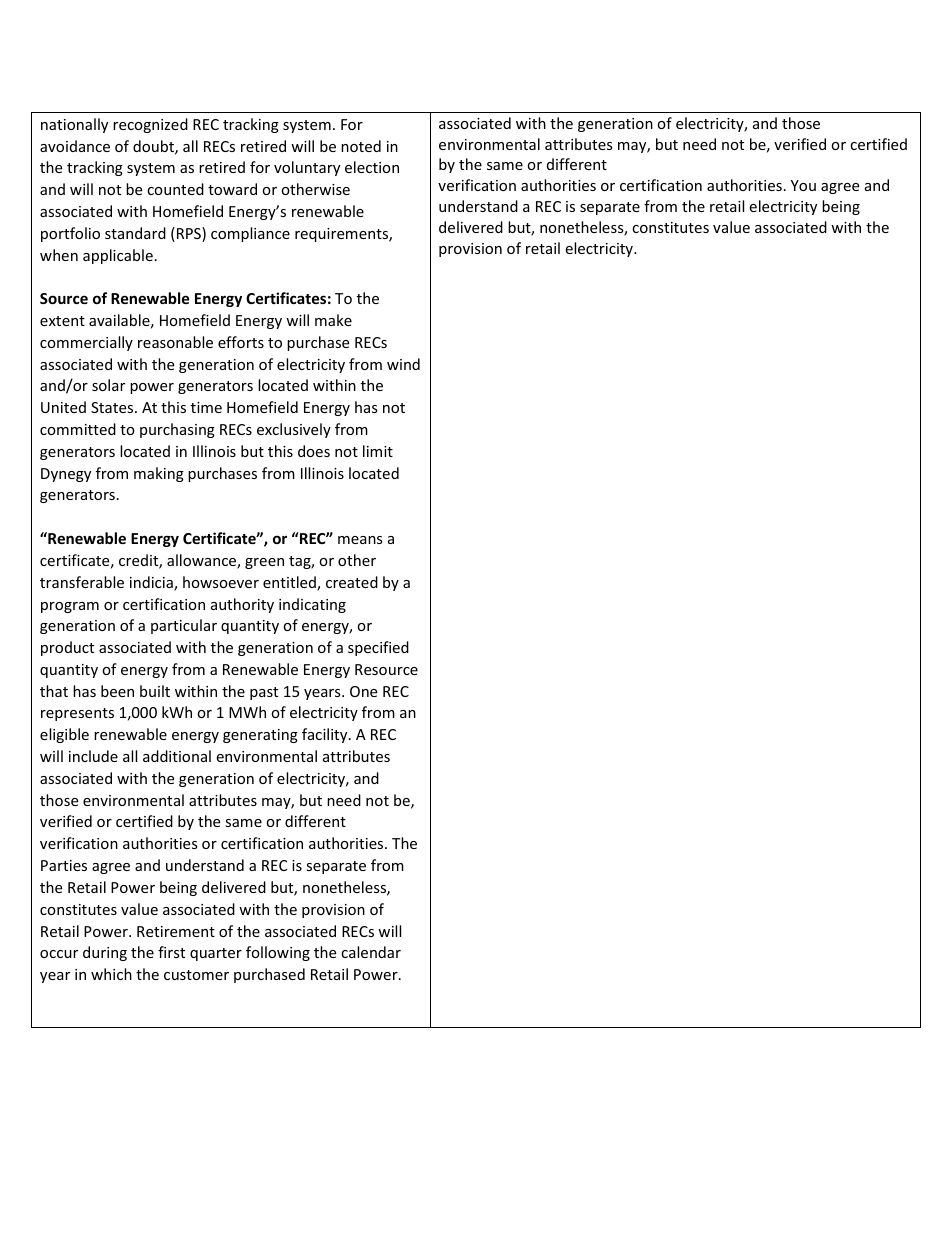 The width and height of the screenshot is (952, 1233). Describe the element at coordinates (372, 167) in the screenshot. I see `election` at that location.
